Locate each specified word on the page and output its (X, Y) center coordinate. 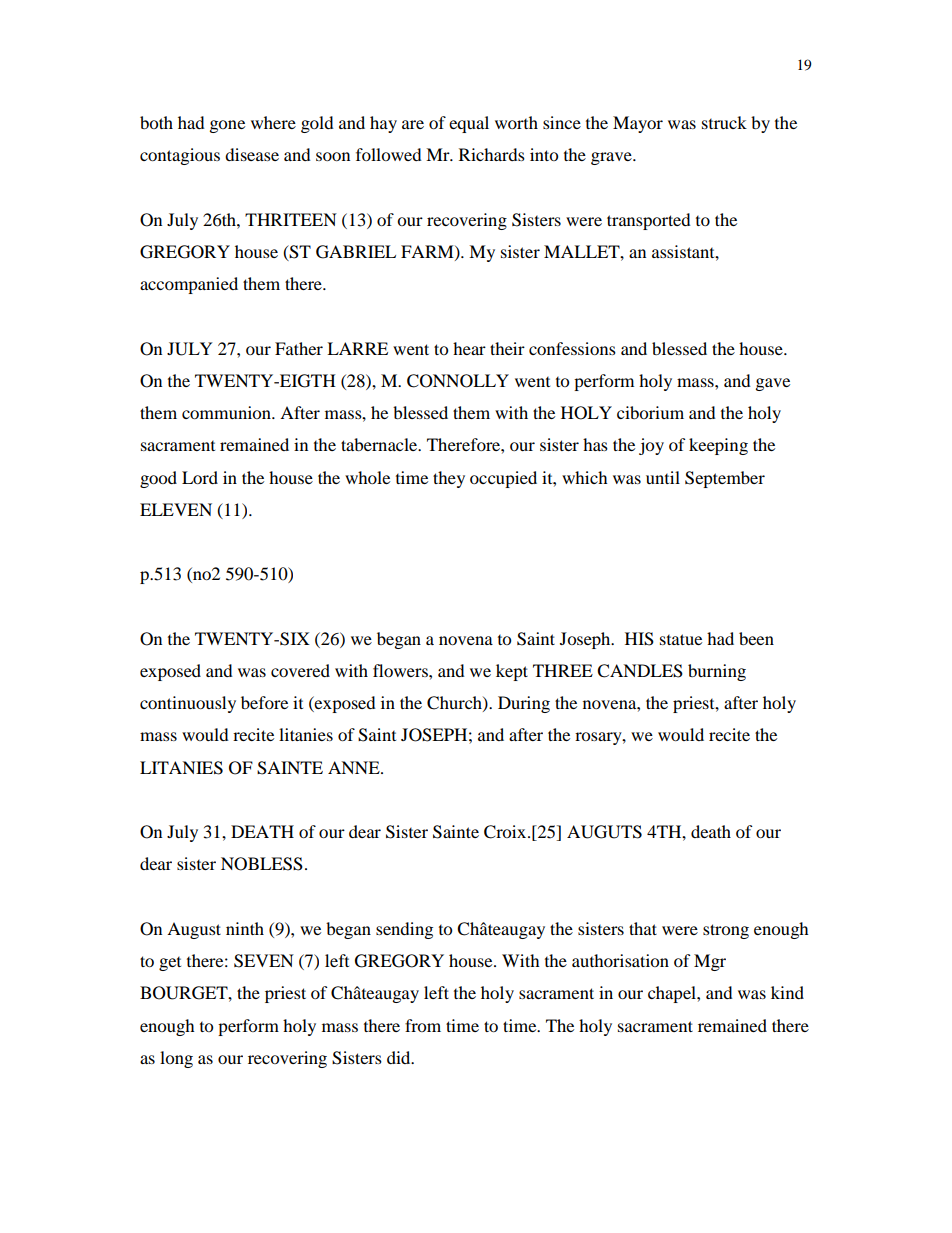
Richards (492, 154)
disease (252, 154)
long (176, 1059)
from (423, 1025)
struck (724, 122)
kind (787, 992)
